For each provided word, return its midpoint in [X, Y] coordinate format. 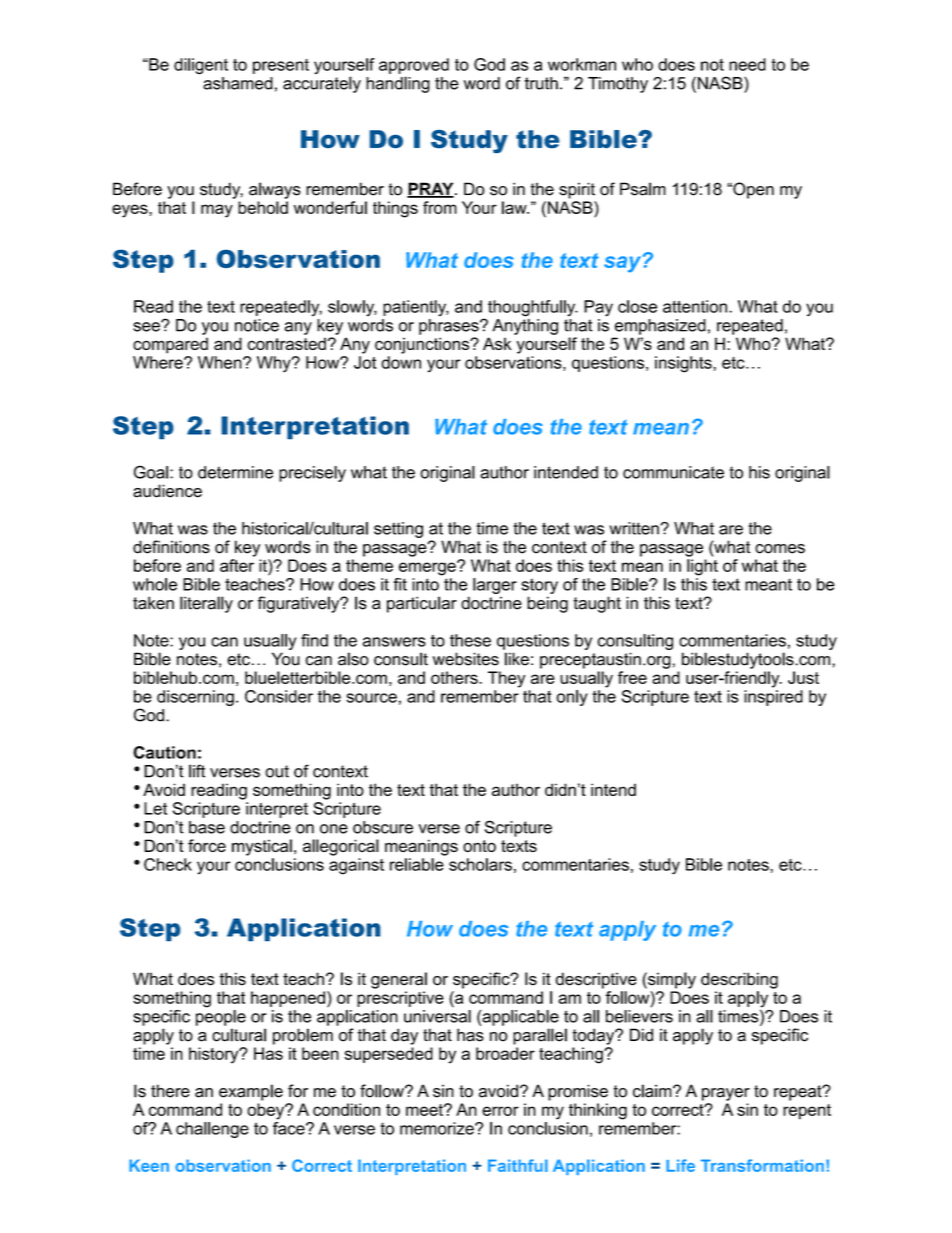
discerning [195, 698]
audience [167, 491]
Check [168, 864]
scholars [480, 864]
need [747, 64]
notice [257, 325]
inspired [773, 698]
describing [739, 980]
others [455, 677]
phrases [450, 327]
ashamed [238, 83]
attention [695, 306]
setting [398, 530]
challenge [212, 1130]
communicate [673, 472]
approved [414, 66]
